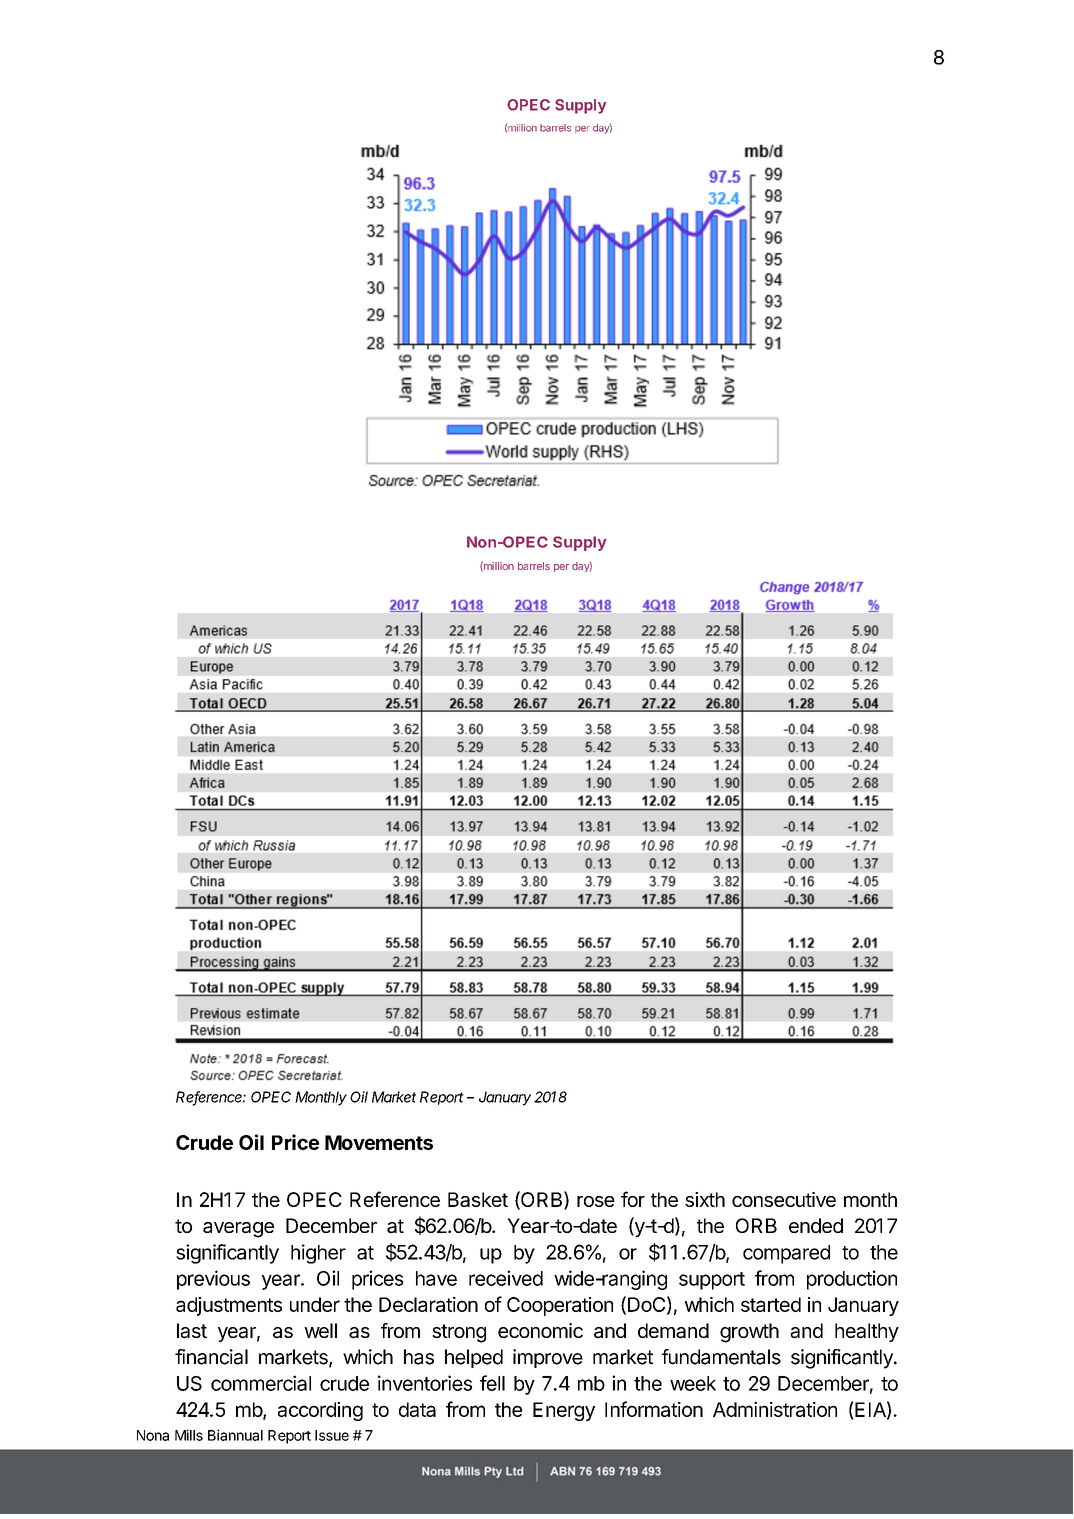 Image resolution: width=1074 pixels, height=1519 pixels. Describe the element at coordinates (540, 1330) in the image. I see `economic` at that location.
